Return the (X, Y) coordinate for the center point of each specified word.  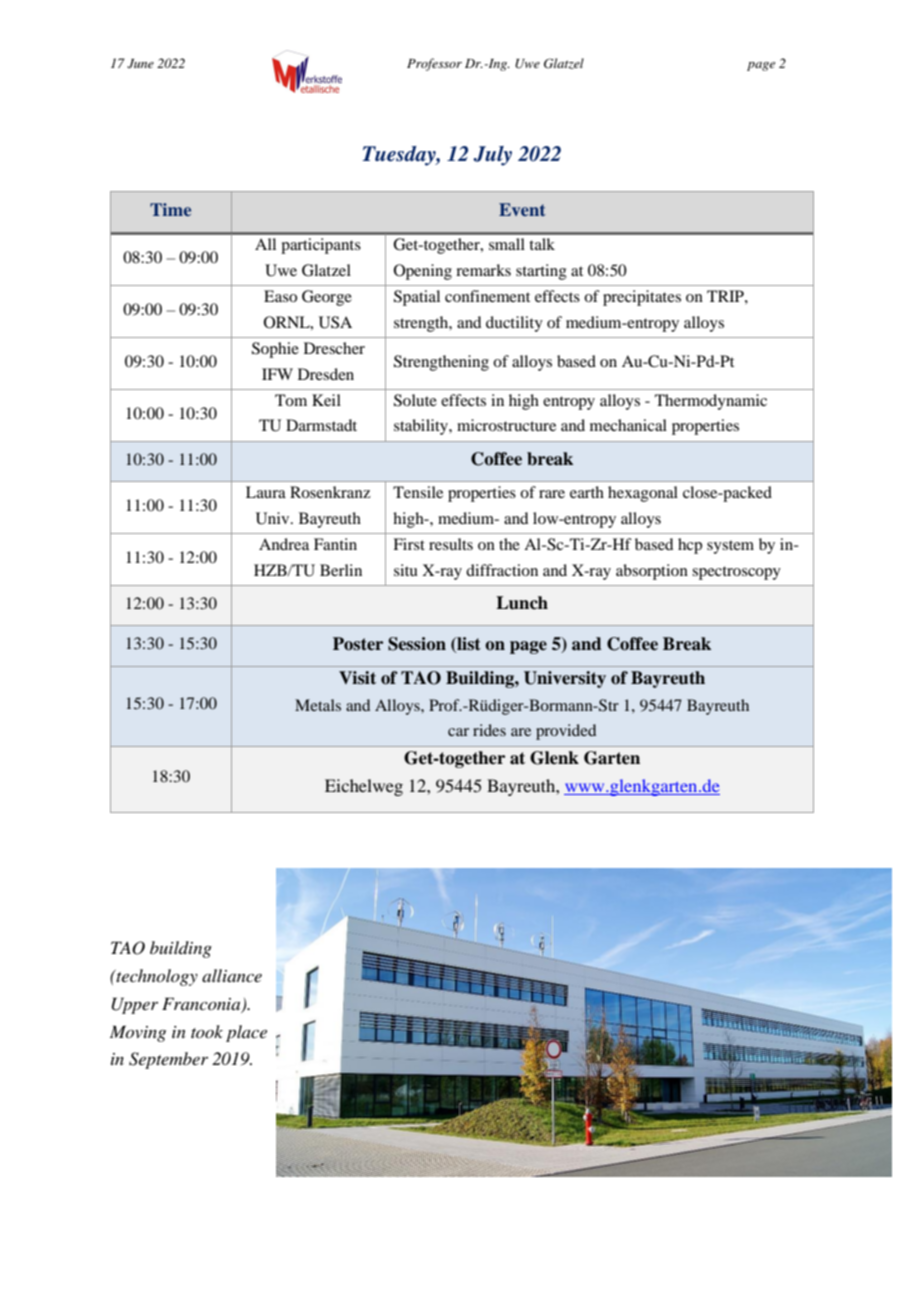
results (451, 544)
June (140, 64)
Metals (318, 705)
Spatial (417, 298)
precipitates (642, 298)
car (458, 732)
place (246, 1033)
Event (522, 209)
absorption (652, 572)
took (207, 1031)
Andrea (284, 544)
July (492, 156)
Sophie (275, 350)
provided (566, 732)
